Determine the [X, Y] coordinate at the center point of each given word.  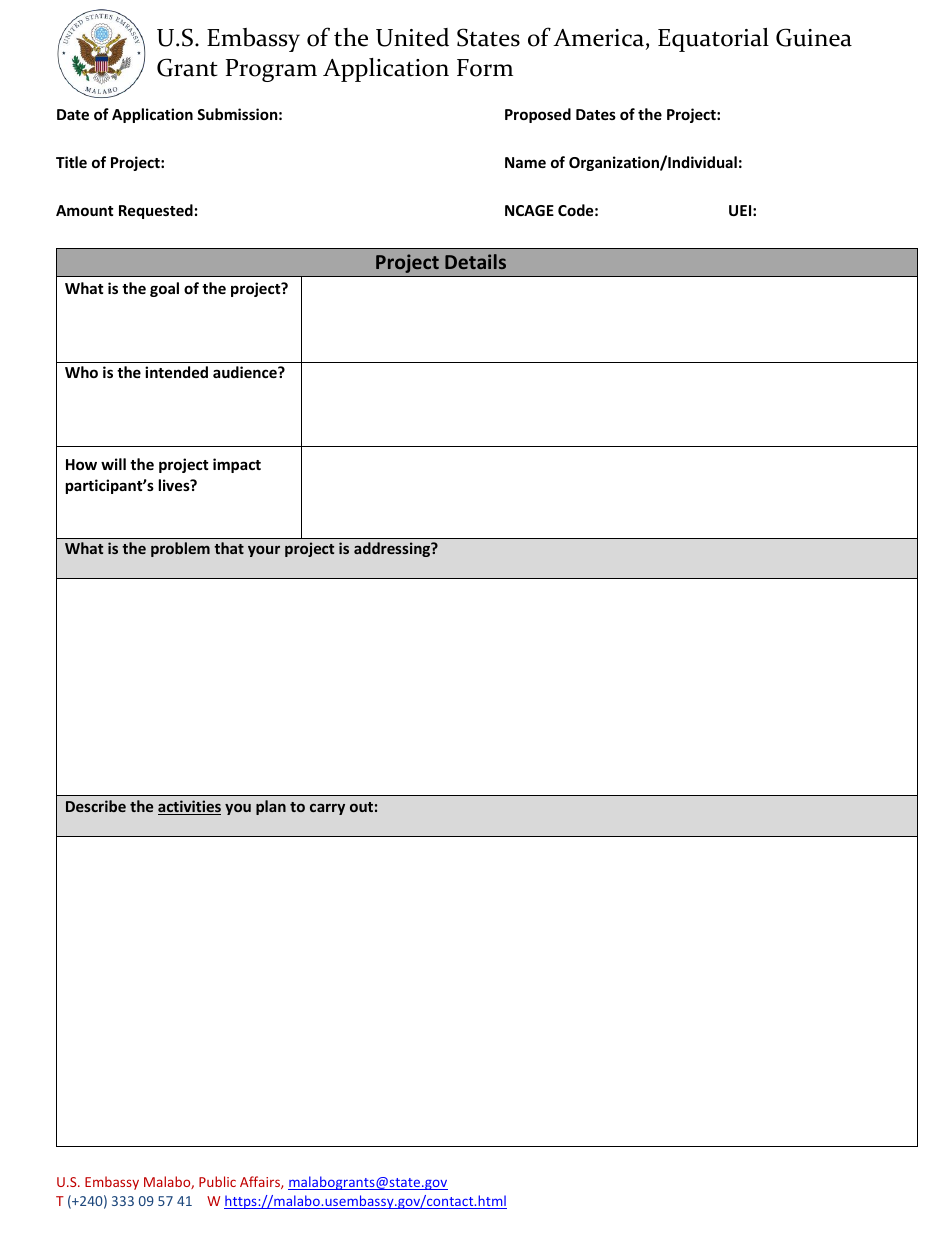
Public [217, 1181]
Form [485, 68]
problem [180, 549]
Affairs [261, 1182]
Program [271, 70]
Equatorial [713, 40]
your [264, 551]
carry [327, 809]
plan [271, 807]
